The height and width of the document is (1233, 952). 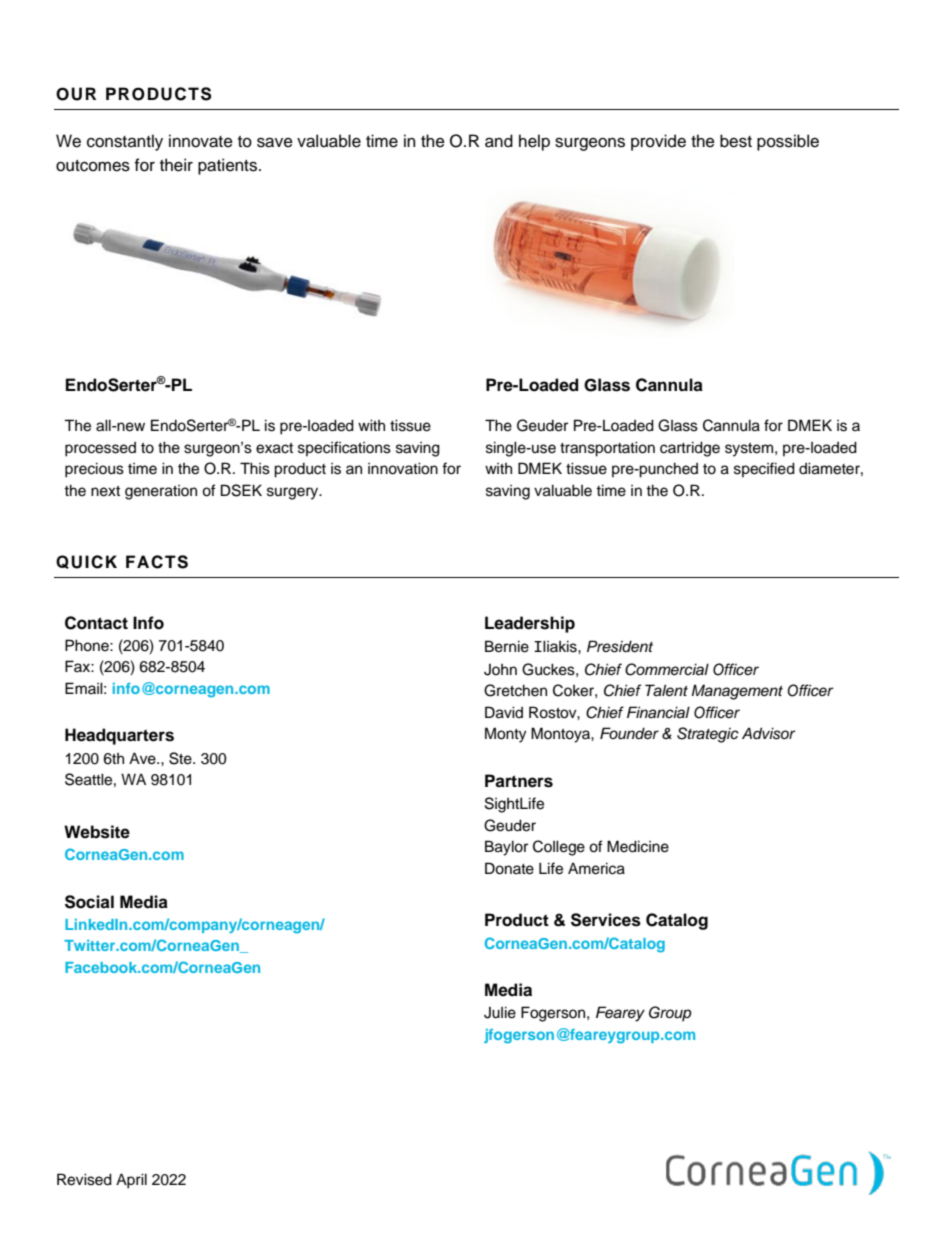 What do you see at coordinates (507, 646) in the document?
I see `Bernie` at bounding box center [507, 646].
